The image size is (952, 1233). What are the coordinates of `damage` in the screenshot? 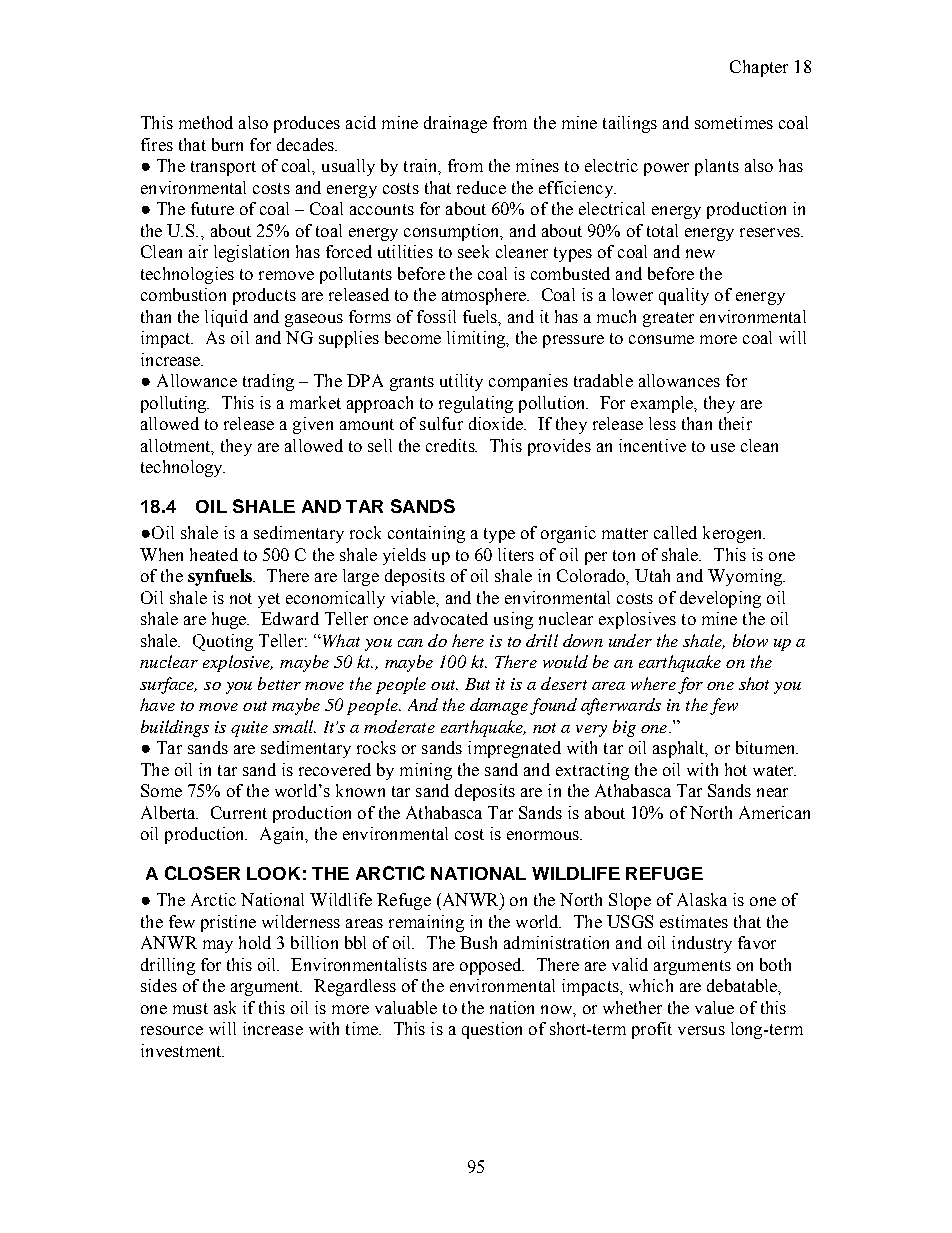 It's located at (499, 706).
